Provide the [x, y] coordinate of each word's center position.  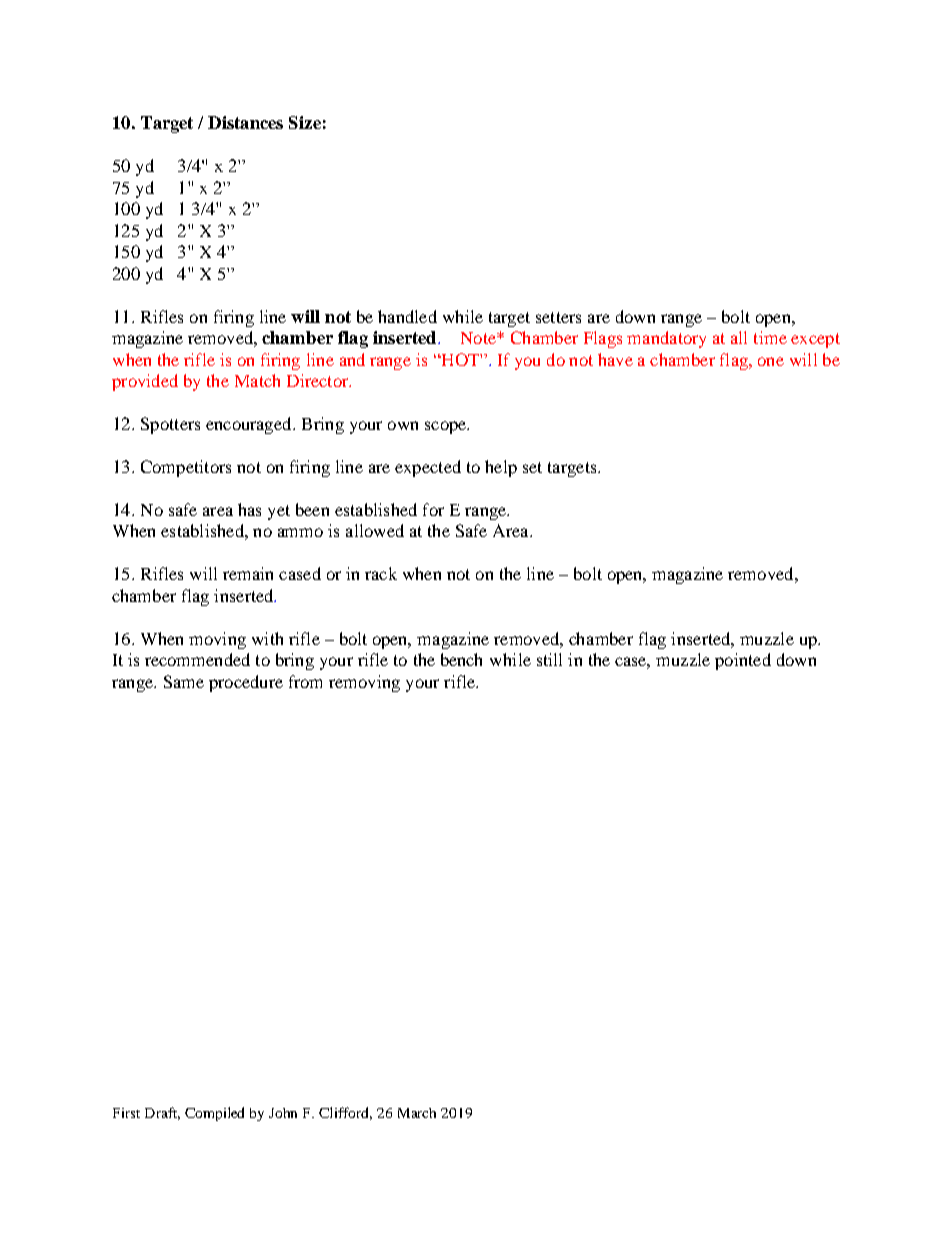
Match [257, 380]
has [249, 509]
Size [305, 122]
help [501, 468]
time [770, 337]
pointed [743, 661]
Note [479, 338]
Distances [245, 122]
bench [461, 659]
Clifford [345, 1113]
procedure [246, 683]
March [417, 1113]
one [771, 361]
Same [184, 681]
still [549, 659]
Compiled [214, 1114]
